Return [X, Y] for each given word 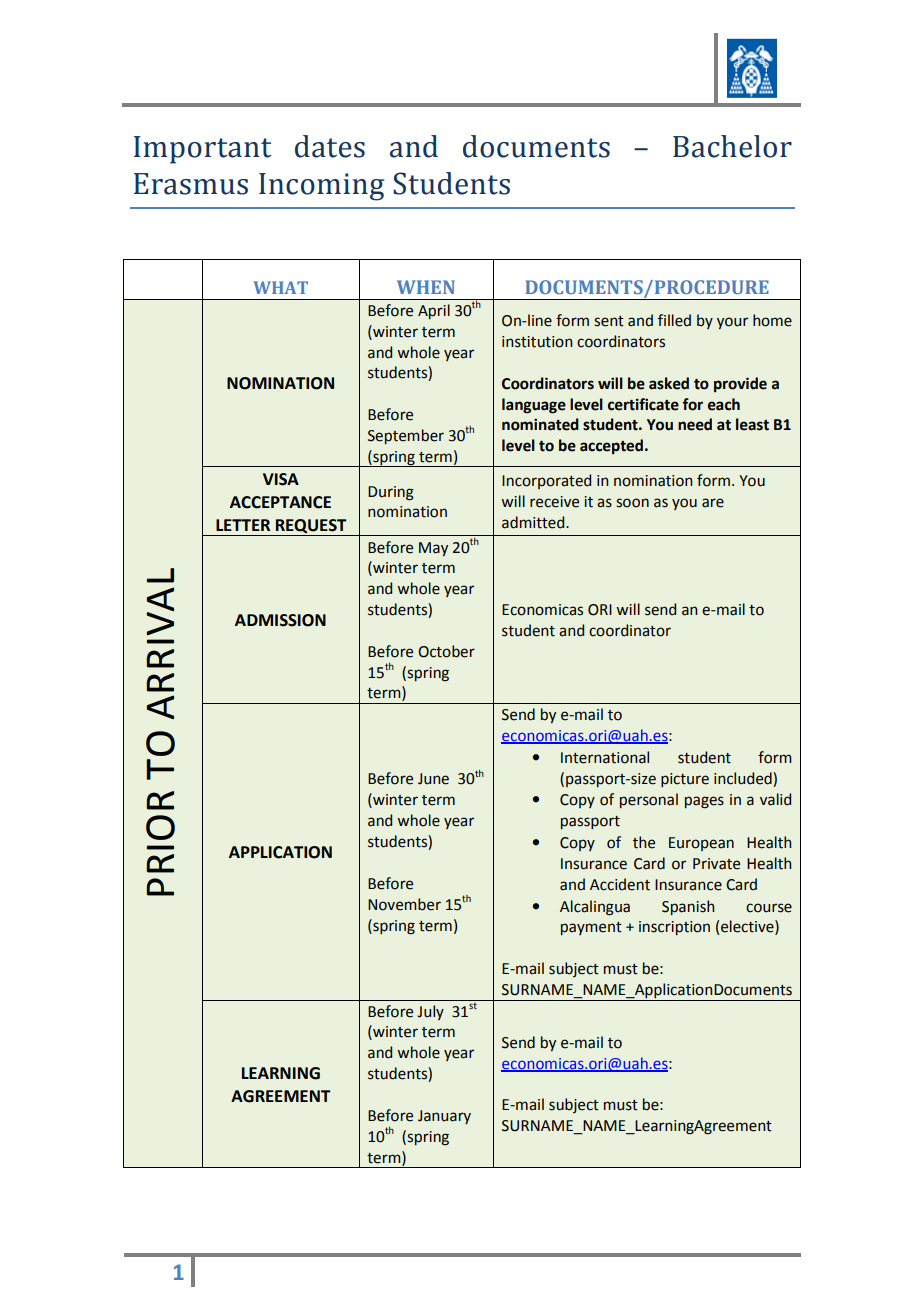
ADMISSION [280, 620]
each [724, 404]
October [446, 651]
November [404, 904]
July [430, 1012]
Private [716, 864]
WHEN [426, 287]
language [534, 406]
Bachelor [732, 146]
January [444, 1117]
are [713, 503]
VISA [281, 479]
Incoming [321, 187]
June [433, 779]
